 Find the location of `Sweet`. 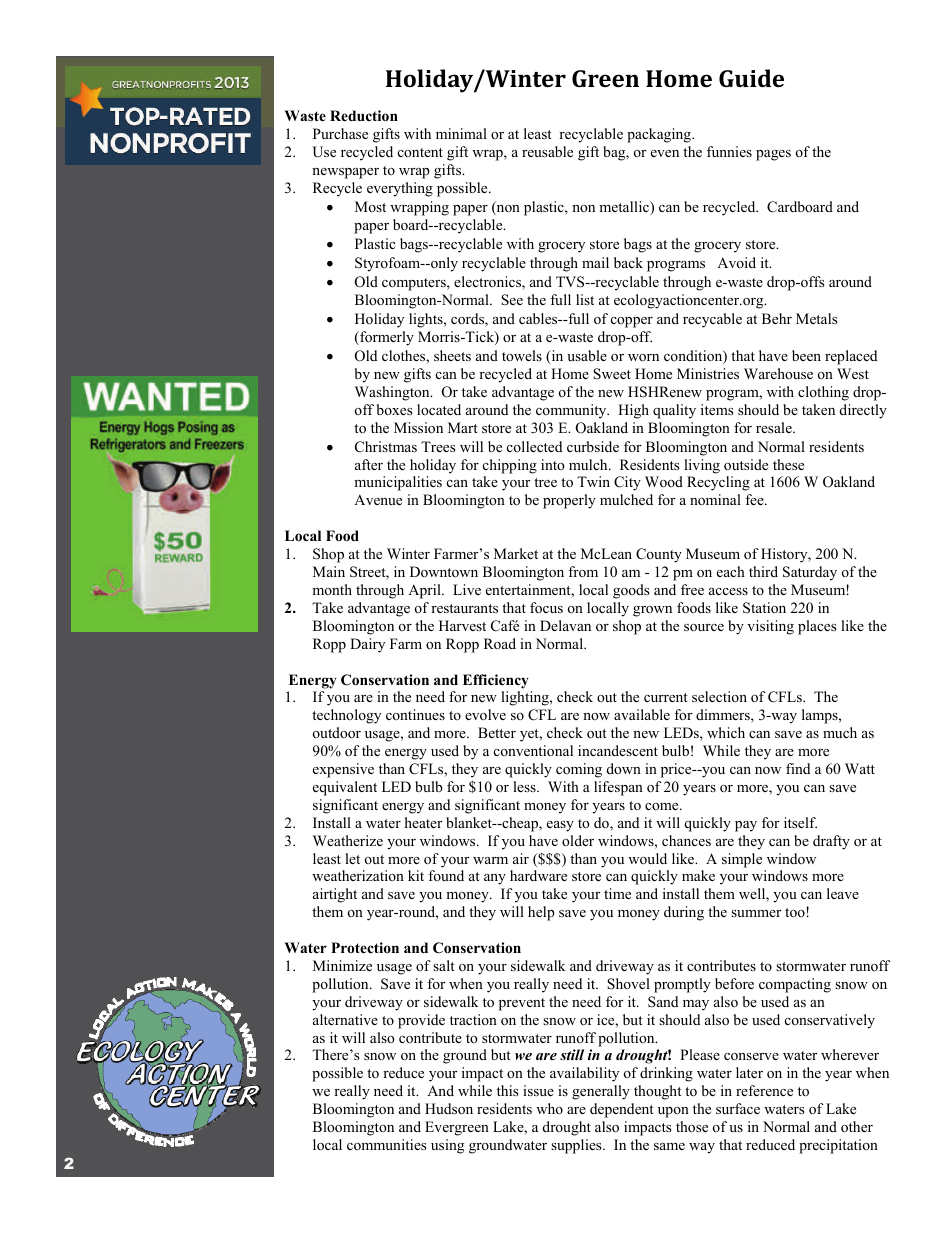

Sweet is located at coordinates (612, 374).
